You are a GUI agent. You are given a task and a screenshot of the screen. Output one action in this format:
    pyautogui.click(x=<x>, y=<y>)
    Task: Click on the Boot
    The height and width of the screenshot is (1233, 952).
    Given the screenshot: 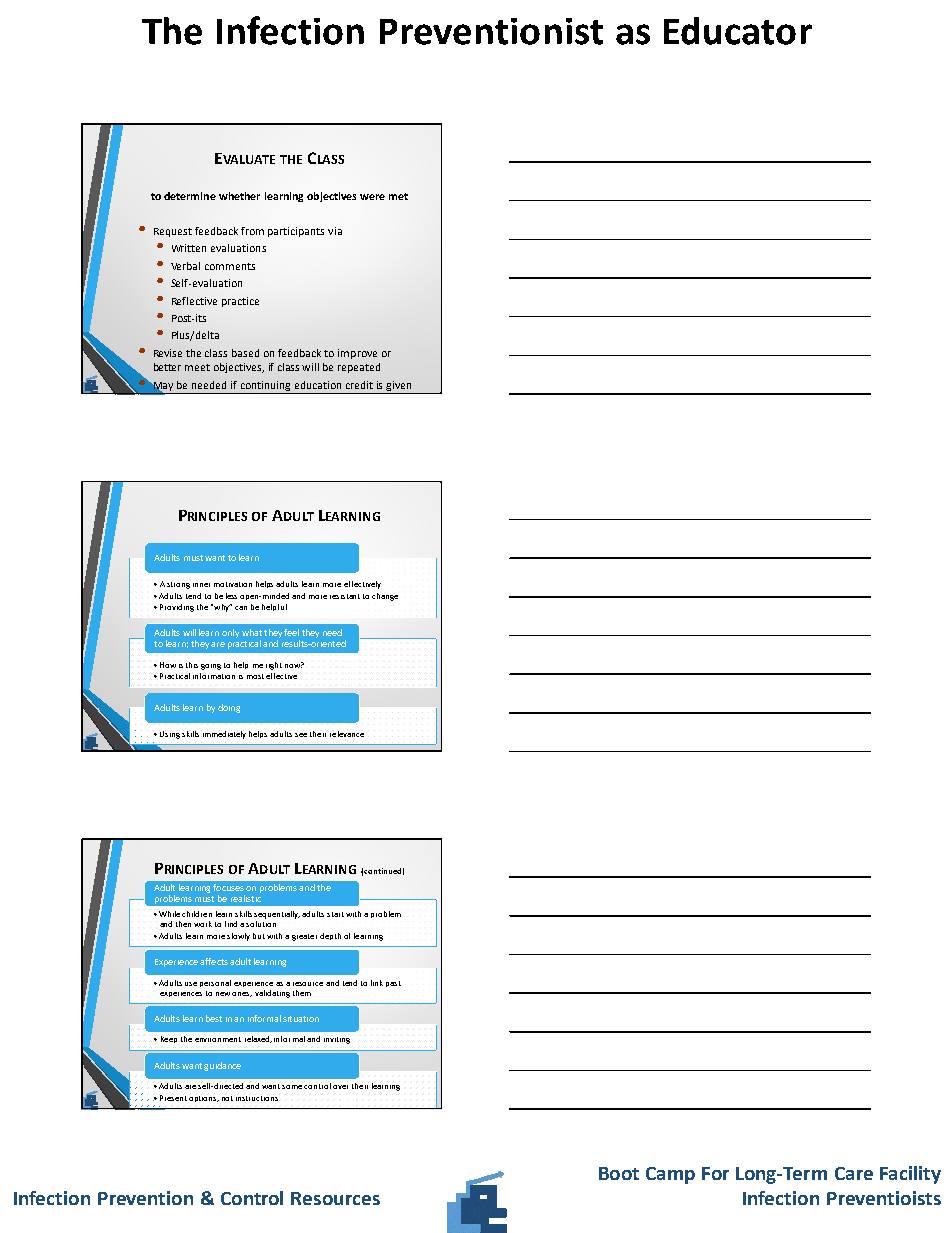 What is the action you would take?
    pyautogui.click(x=619, y=1173)
